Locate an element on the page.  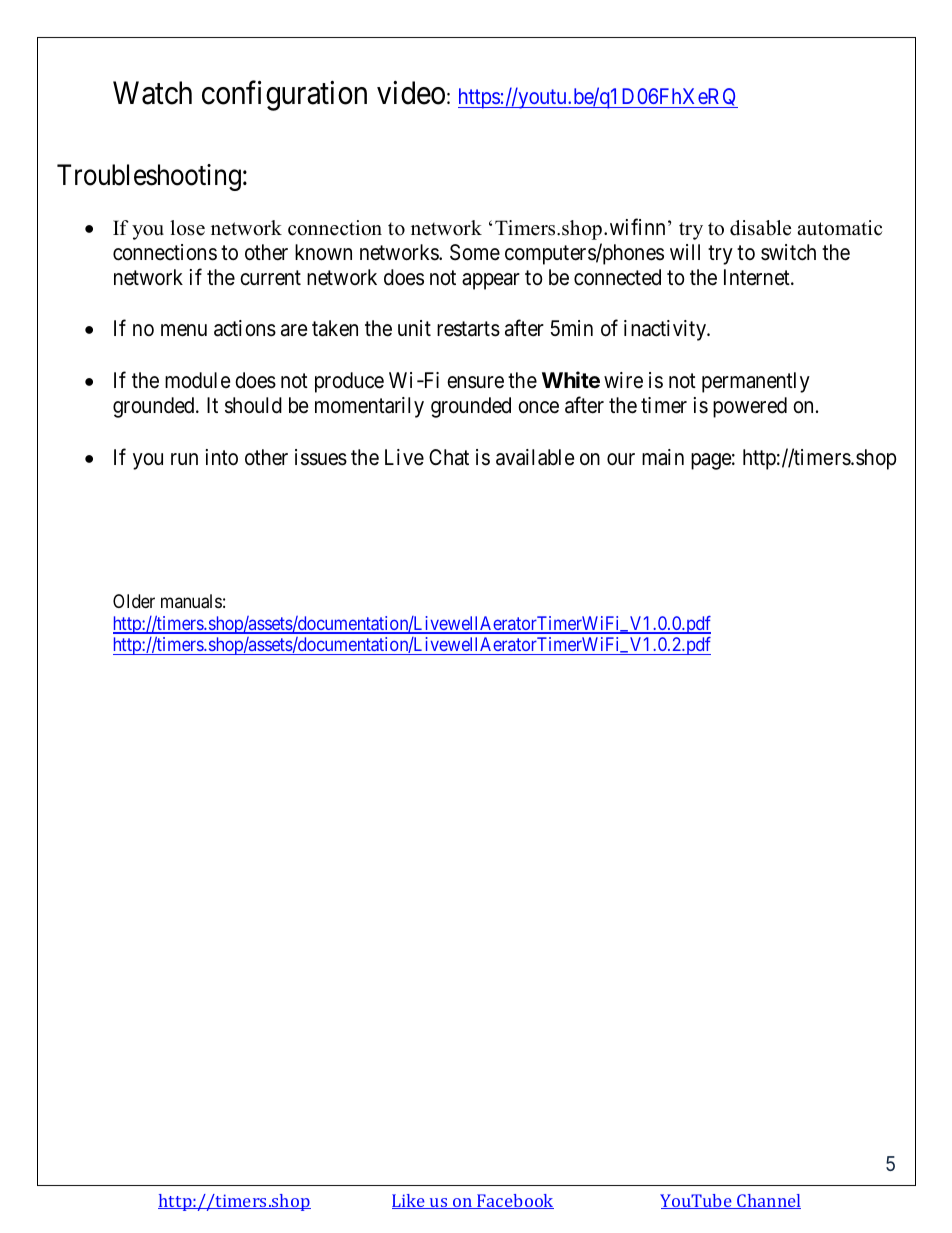
actions is located at coordinates (245, 328).
